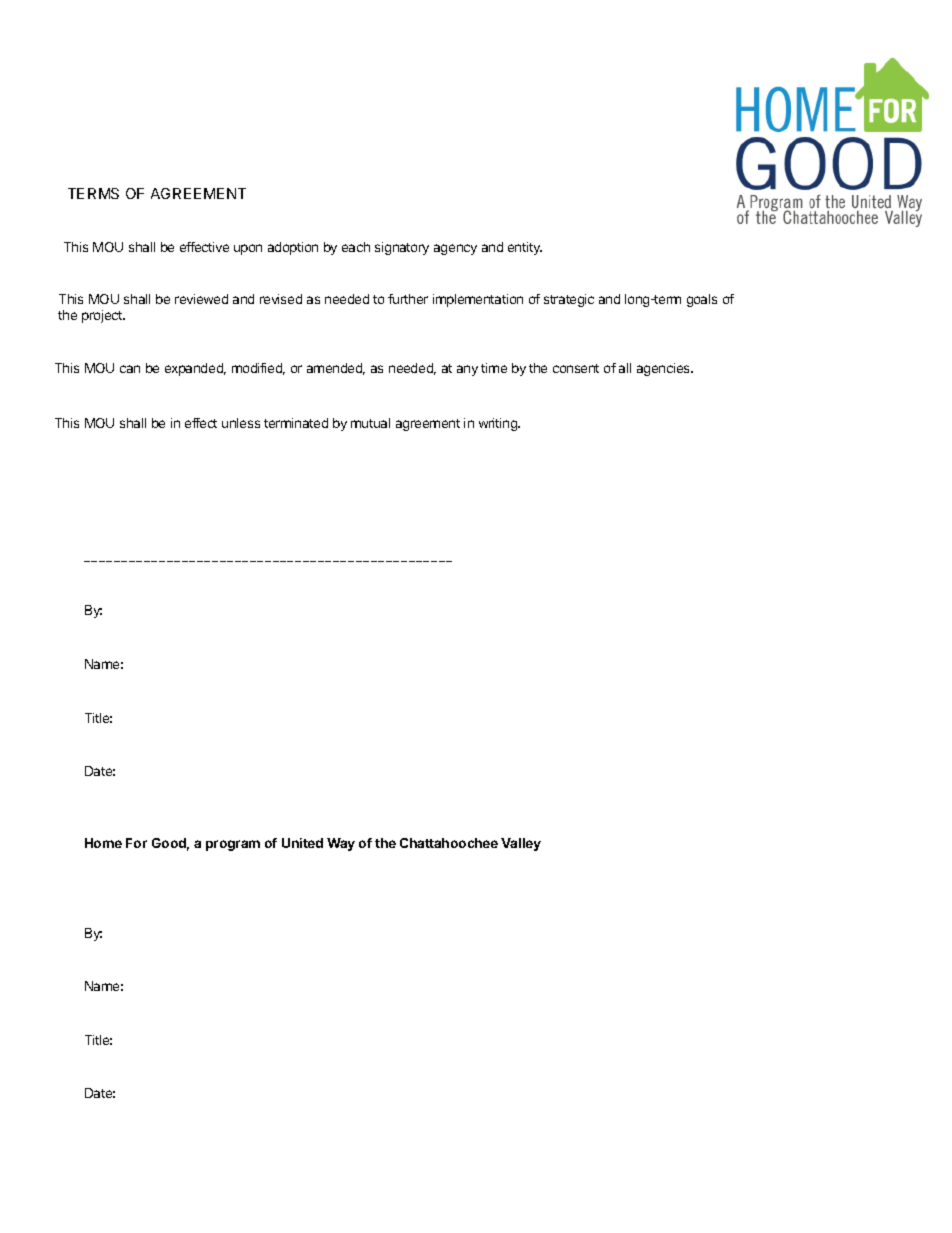 This screenshot has height=1233, width=952. What do you see at coordinates (341, 844) in the screenshot?
I see `Way` at bounding box center [341, 844].
